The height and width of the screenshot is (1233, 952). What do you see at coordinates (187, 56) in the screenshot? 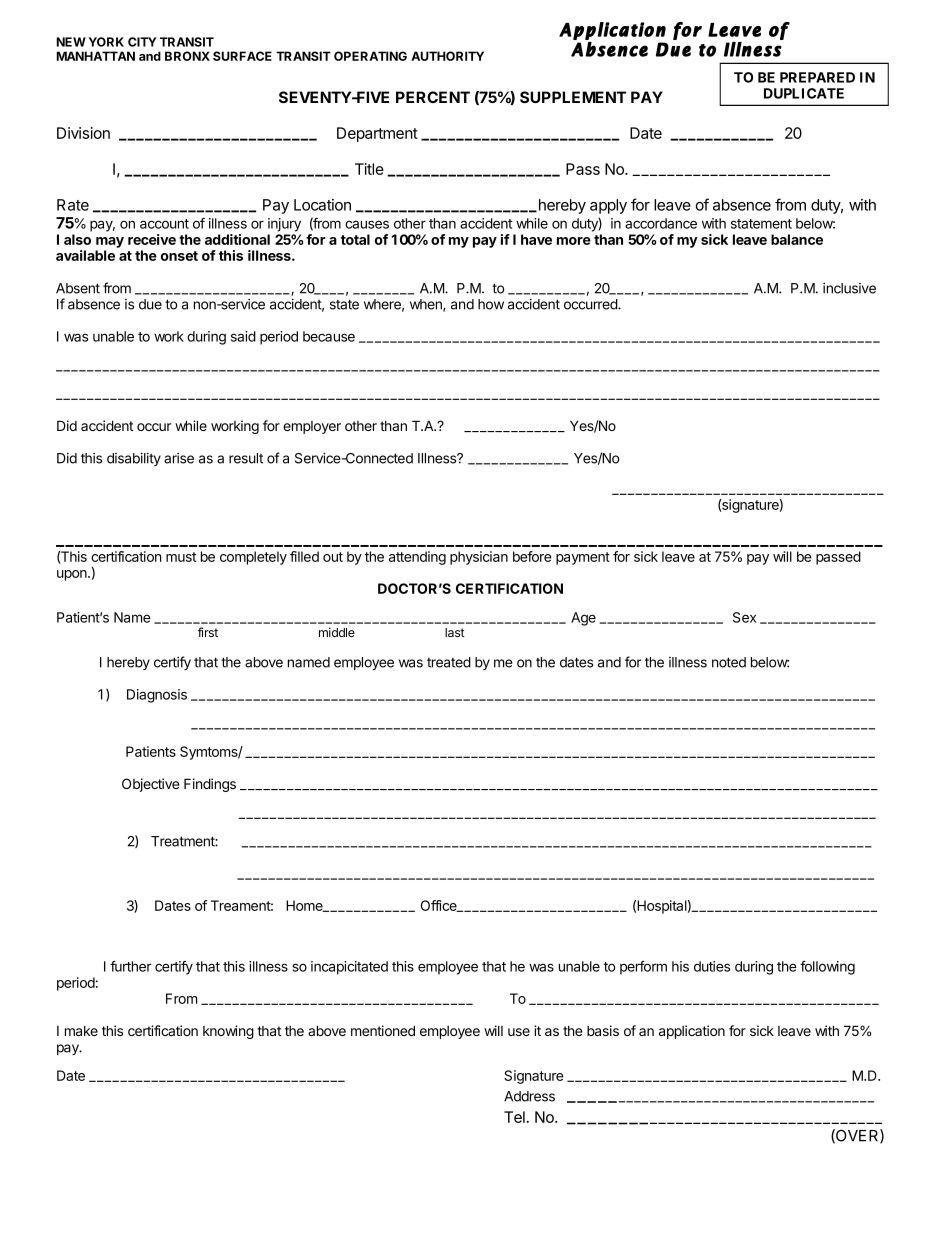
I see `BRONX` at bounding box center [187, 56].
